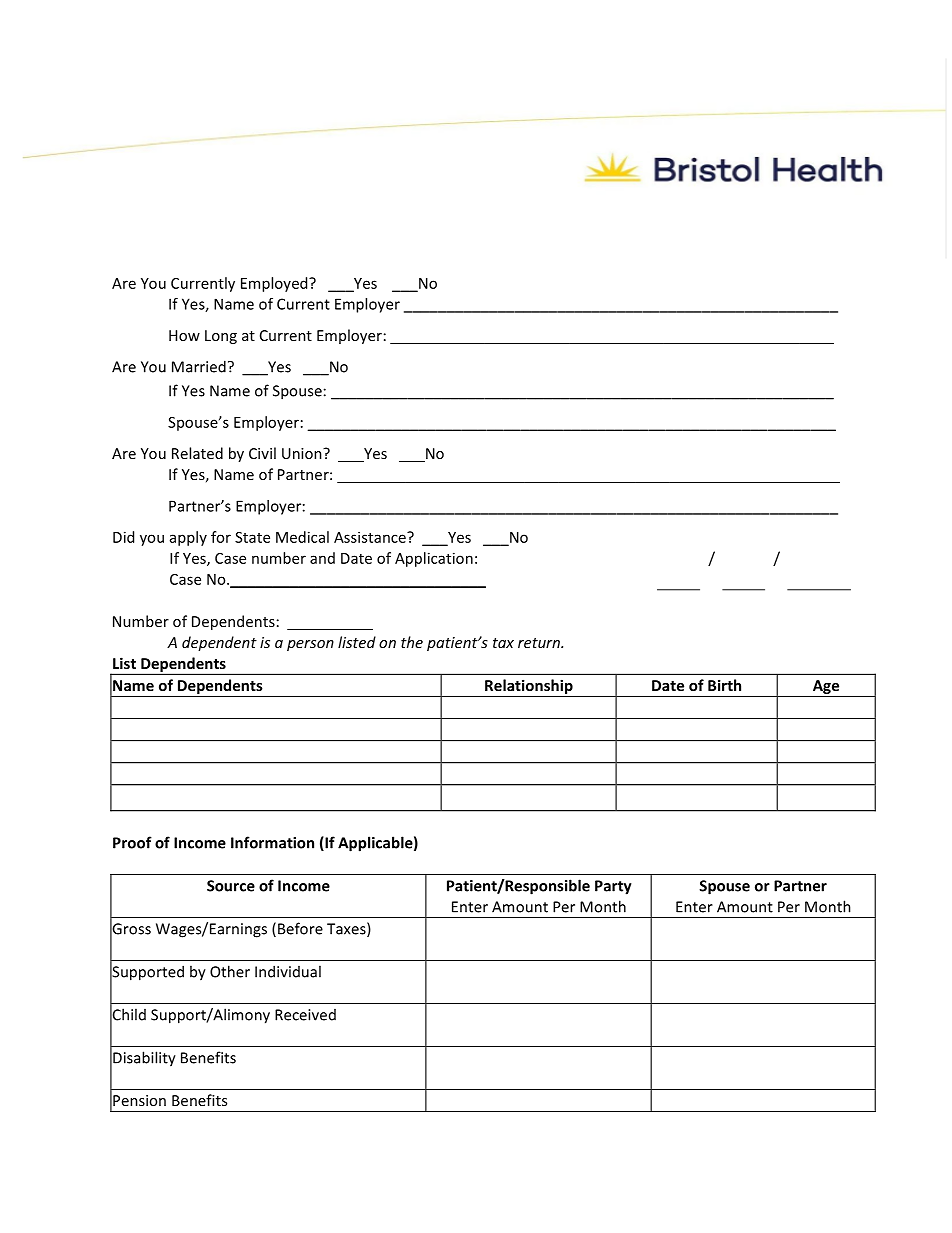 The width and height of the screenshot is (952, 1233). I want to click on Employed, so click(275, 284).
